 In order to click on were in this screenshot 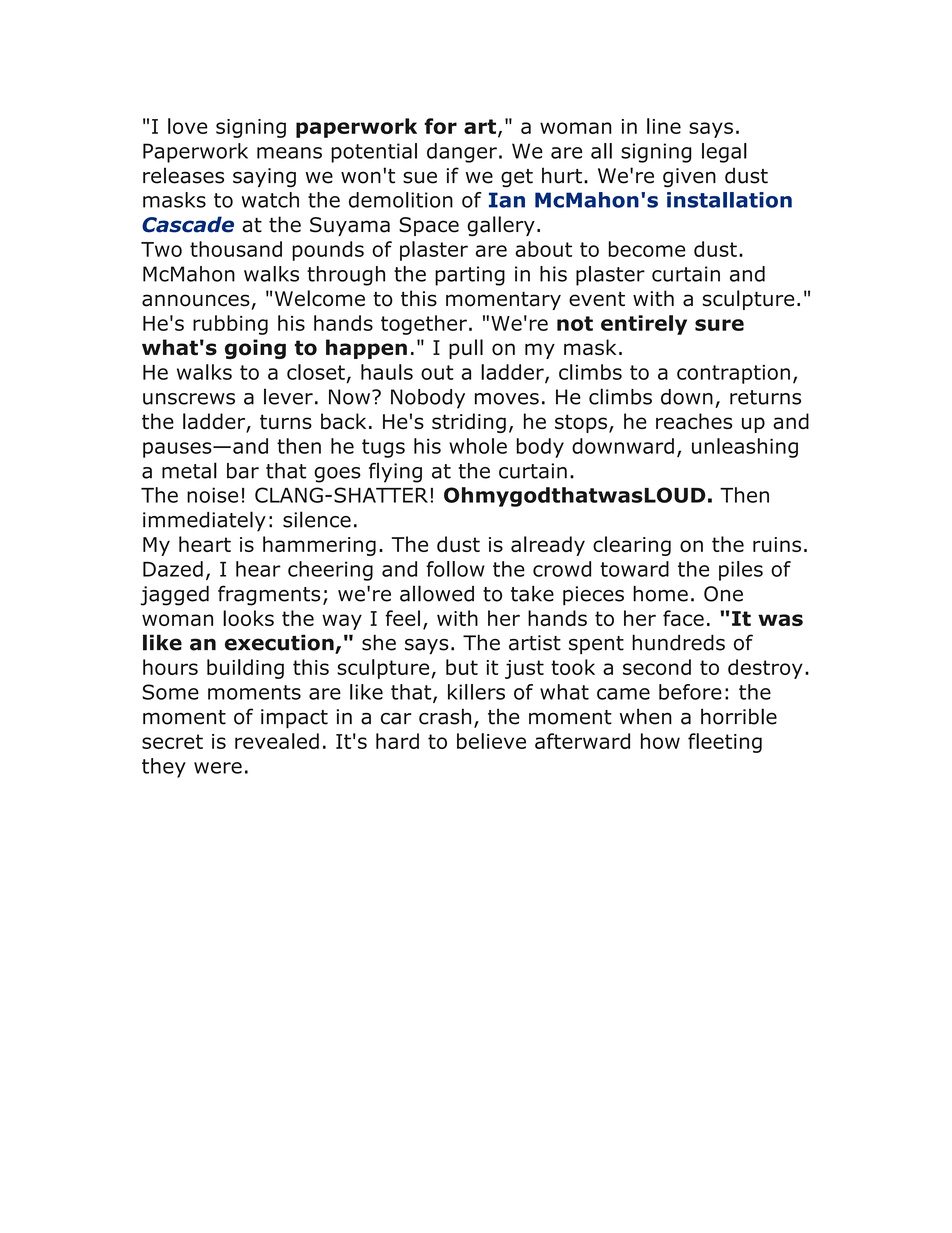, I will do `click(218, 768)`.
